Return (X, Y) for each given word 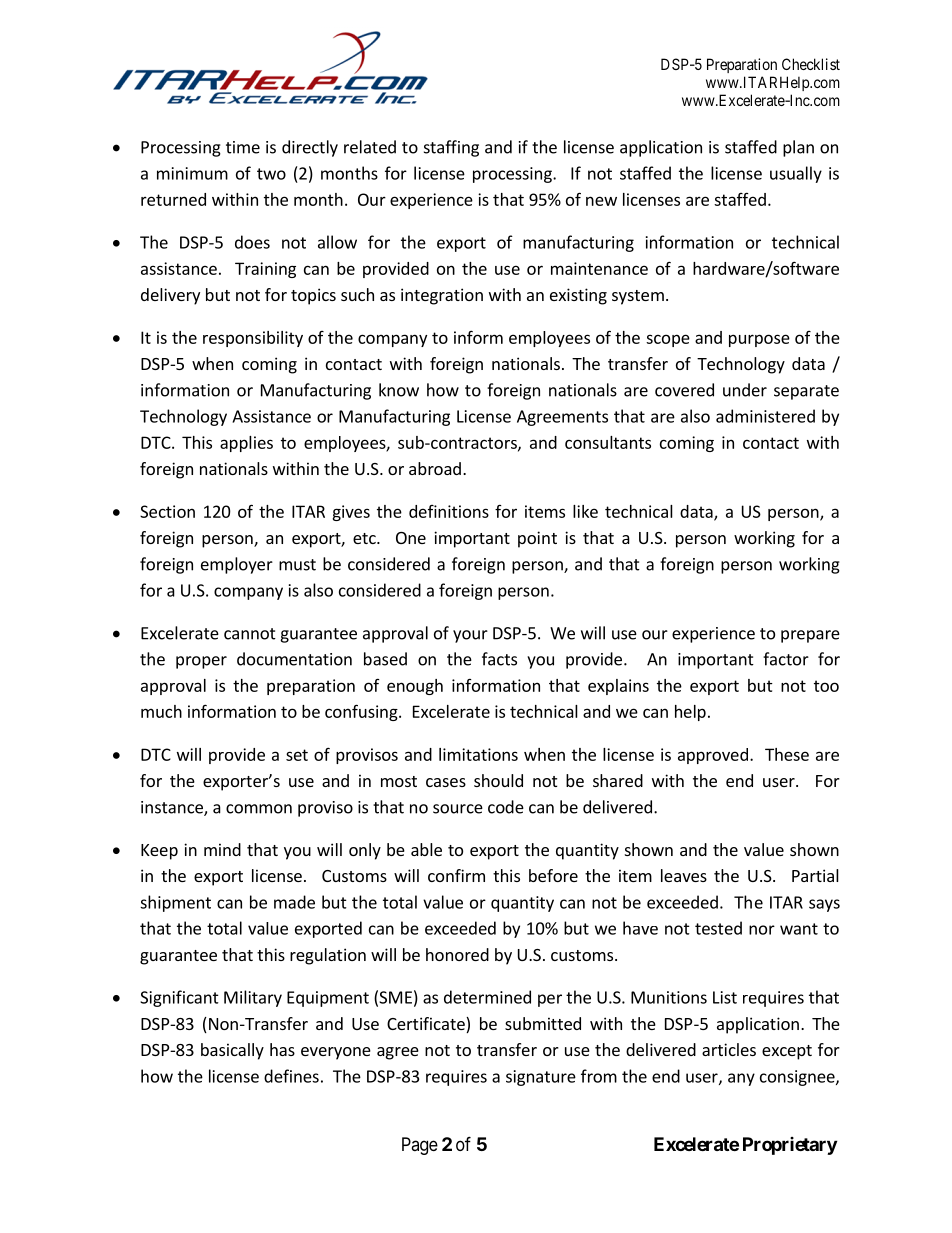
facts (499, 659)
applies (246, 444)
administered (765, 416)
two (271, 174)
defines (291, 1076)
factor (786, 659)
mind (222, 849)
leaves (684, 875)
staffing (451, 148)
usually (796, 174)
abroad (435, 468)
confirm (456, 875)
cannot (250, 634)
